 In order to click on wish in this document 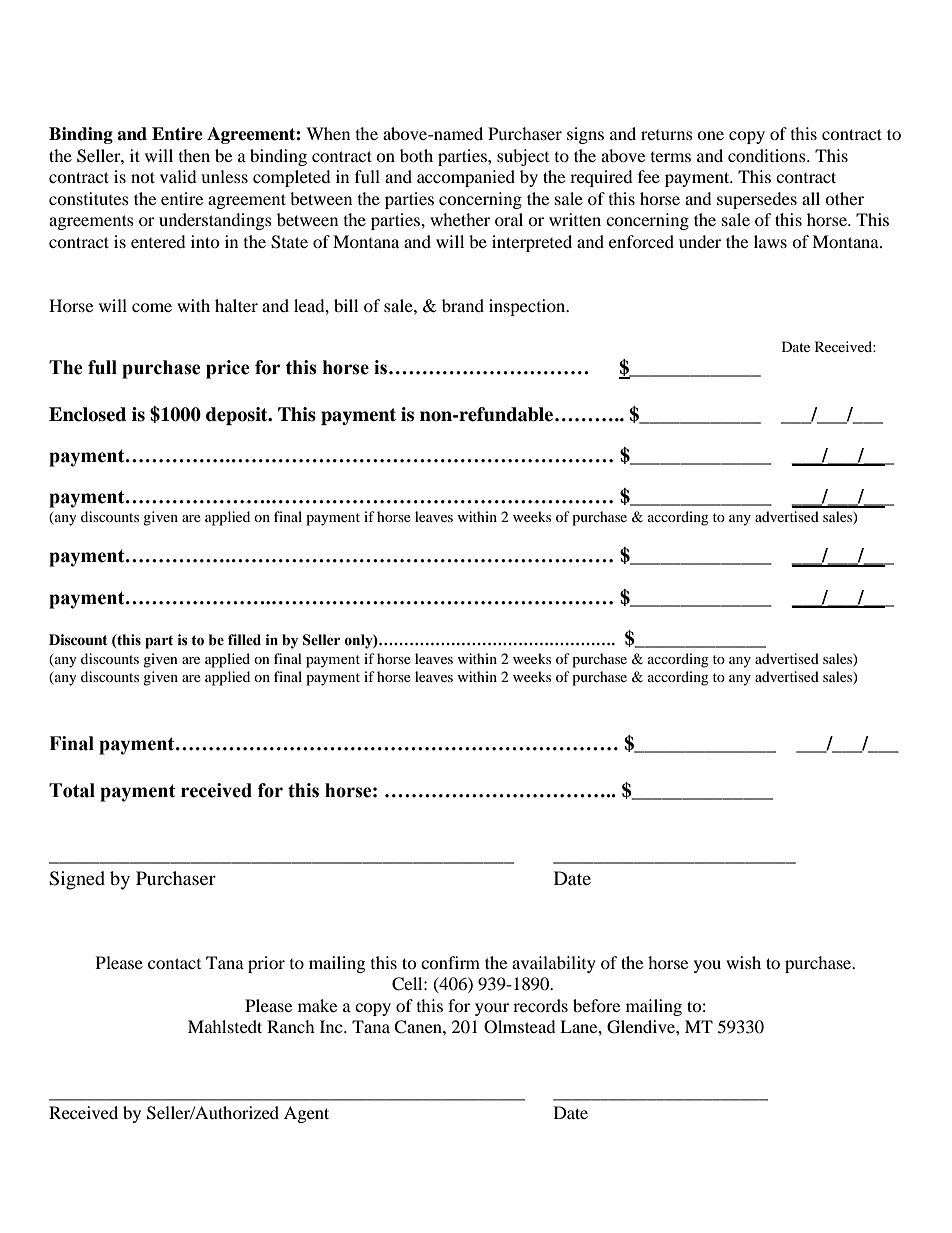, I will do `click(743, 962)`.
